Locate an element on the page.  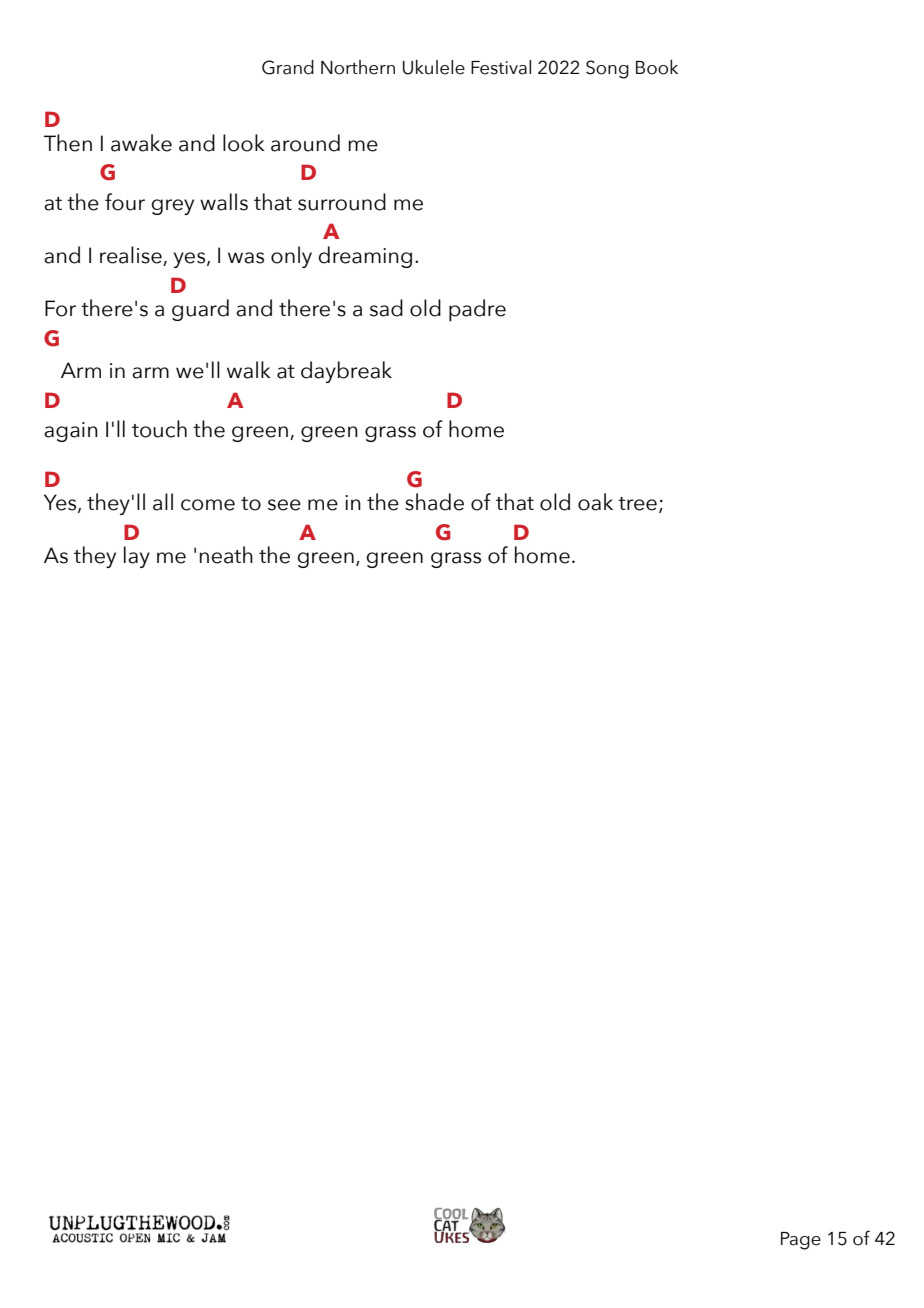
Book is located at coordinates (657, 67).
